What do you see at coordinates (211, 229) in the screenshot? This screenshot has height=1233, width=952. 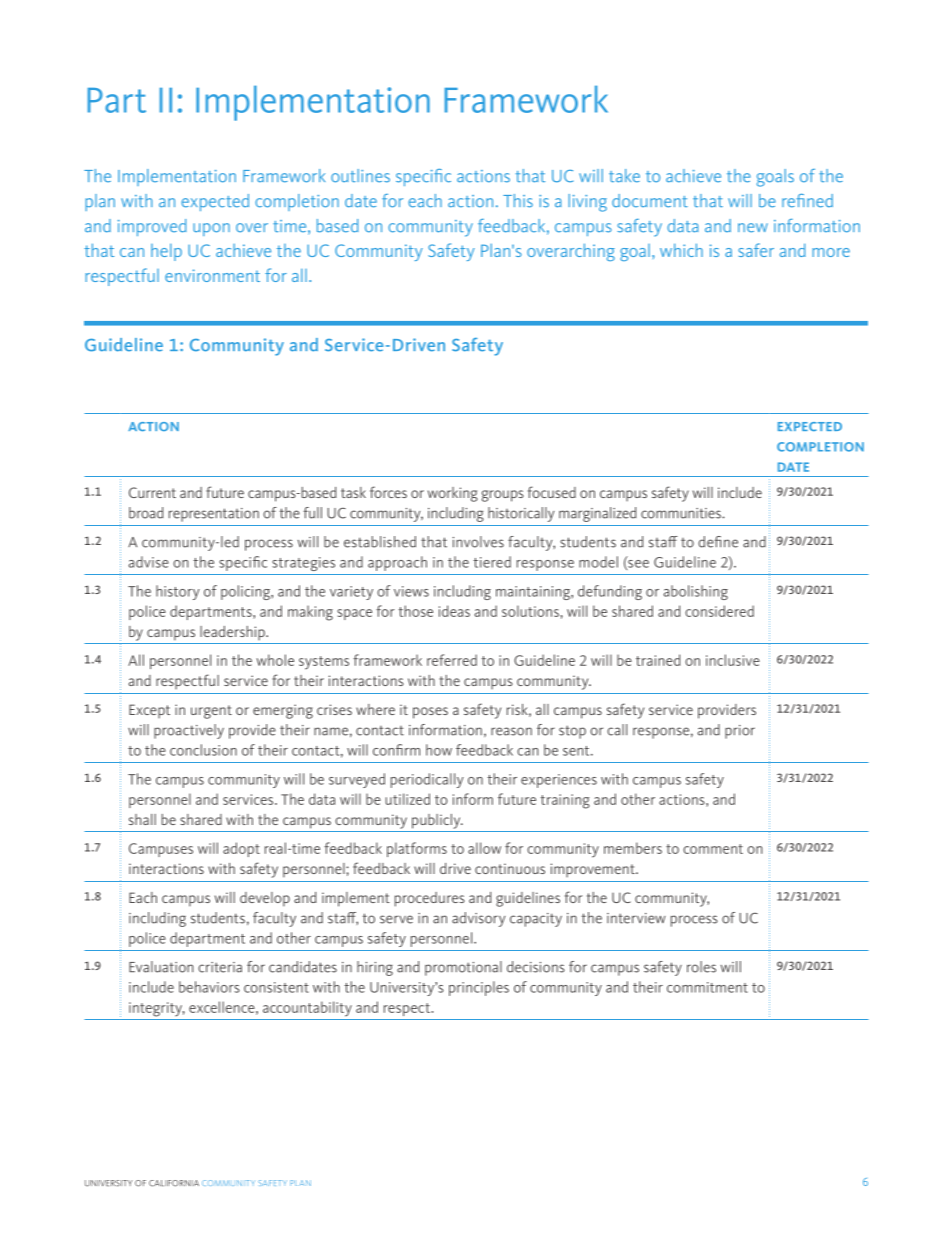 I see `upon` at bounding box center [211, 229].
